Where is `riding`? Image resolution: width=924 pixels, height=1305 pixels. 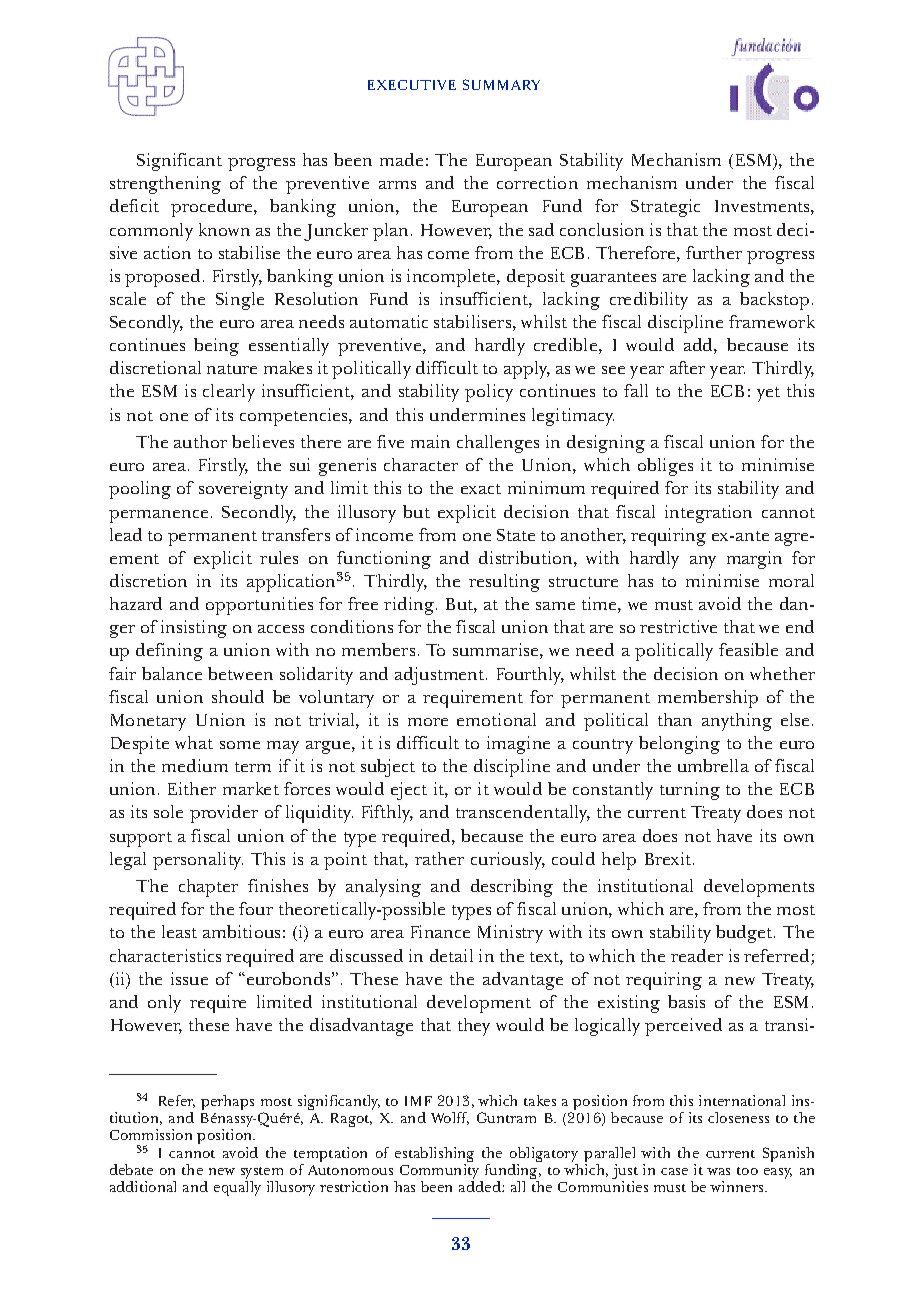 riding is located at coordinates (409, 606).
